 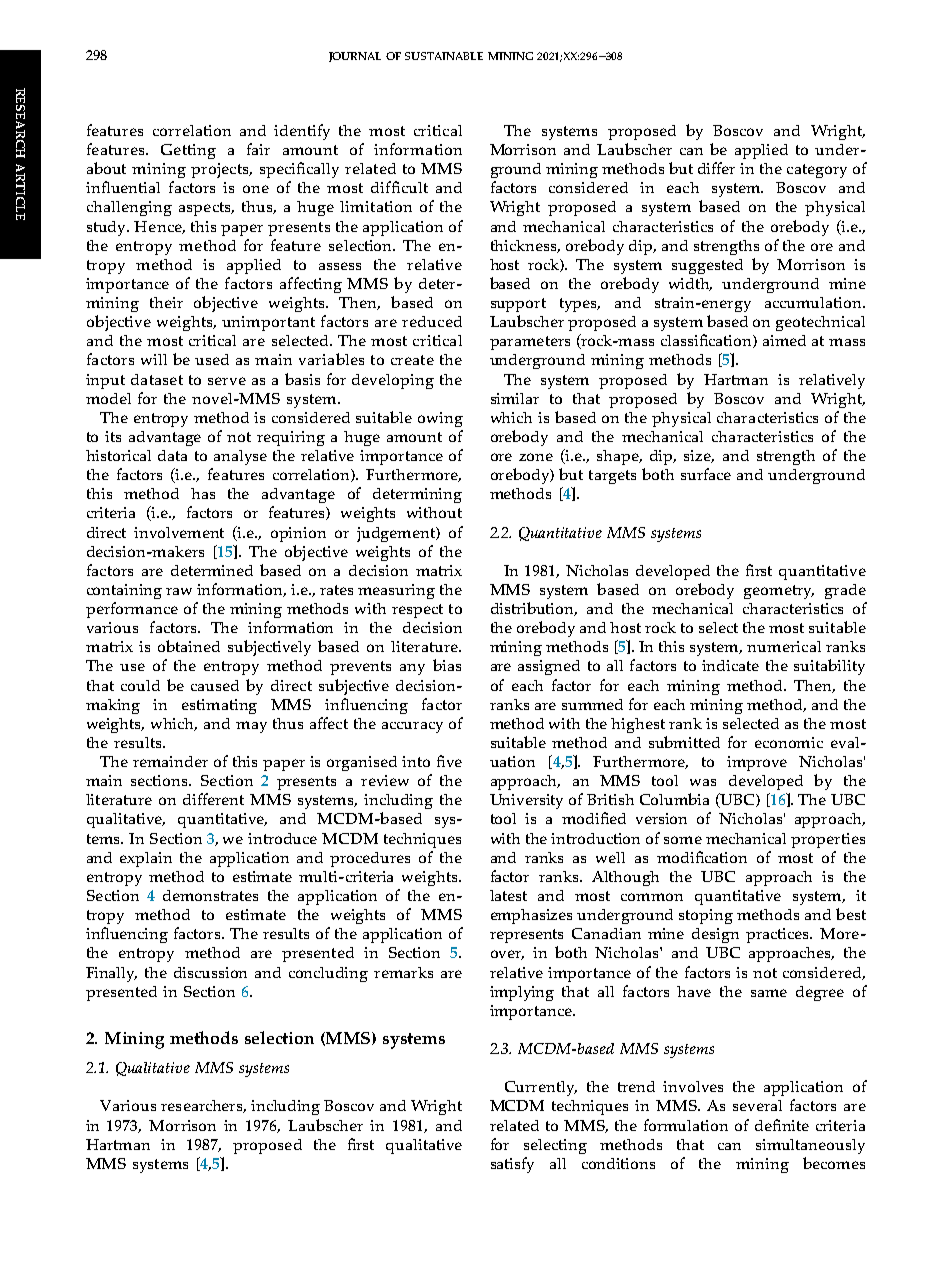 What do you see at coordinates (512, 1165) in the image?
I see `satisfy` at bounding box center [512, 1165].
